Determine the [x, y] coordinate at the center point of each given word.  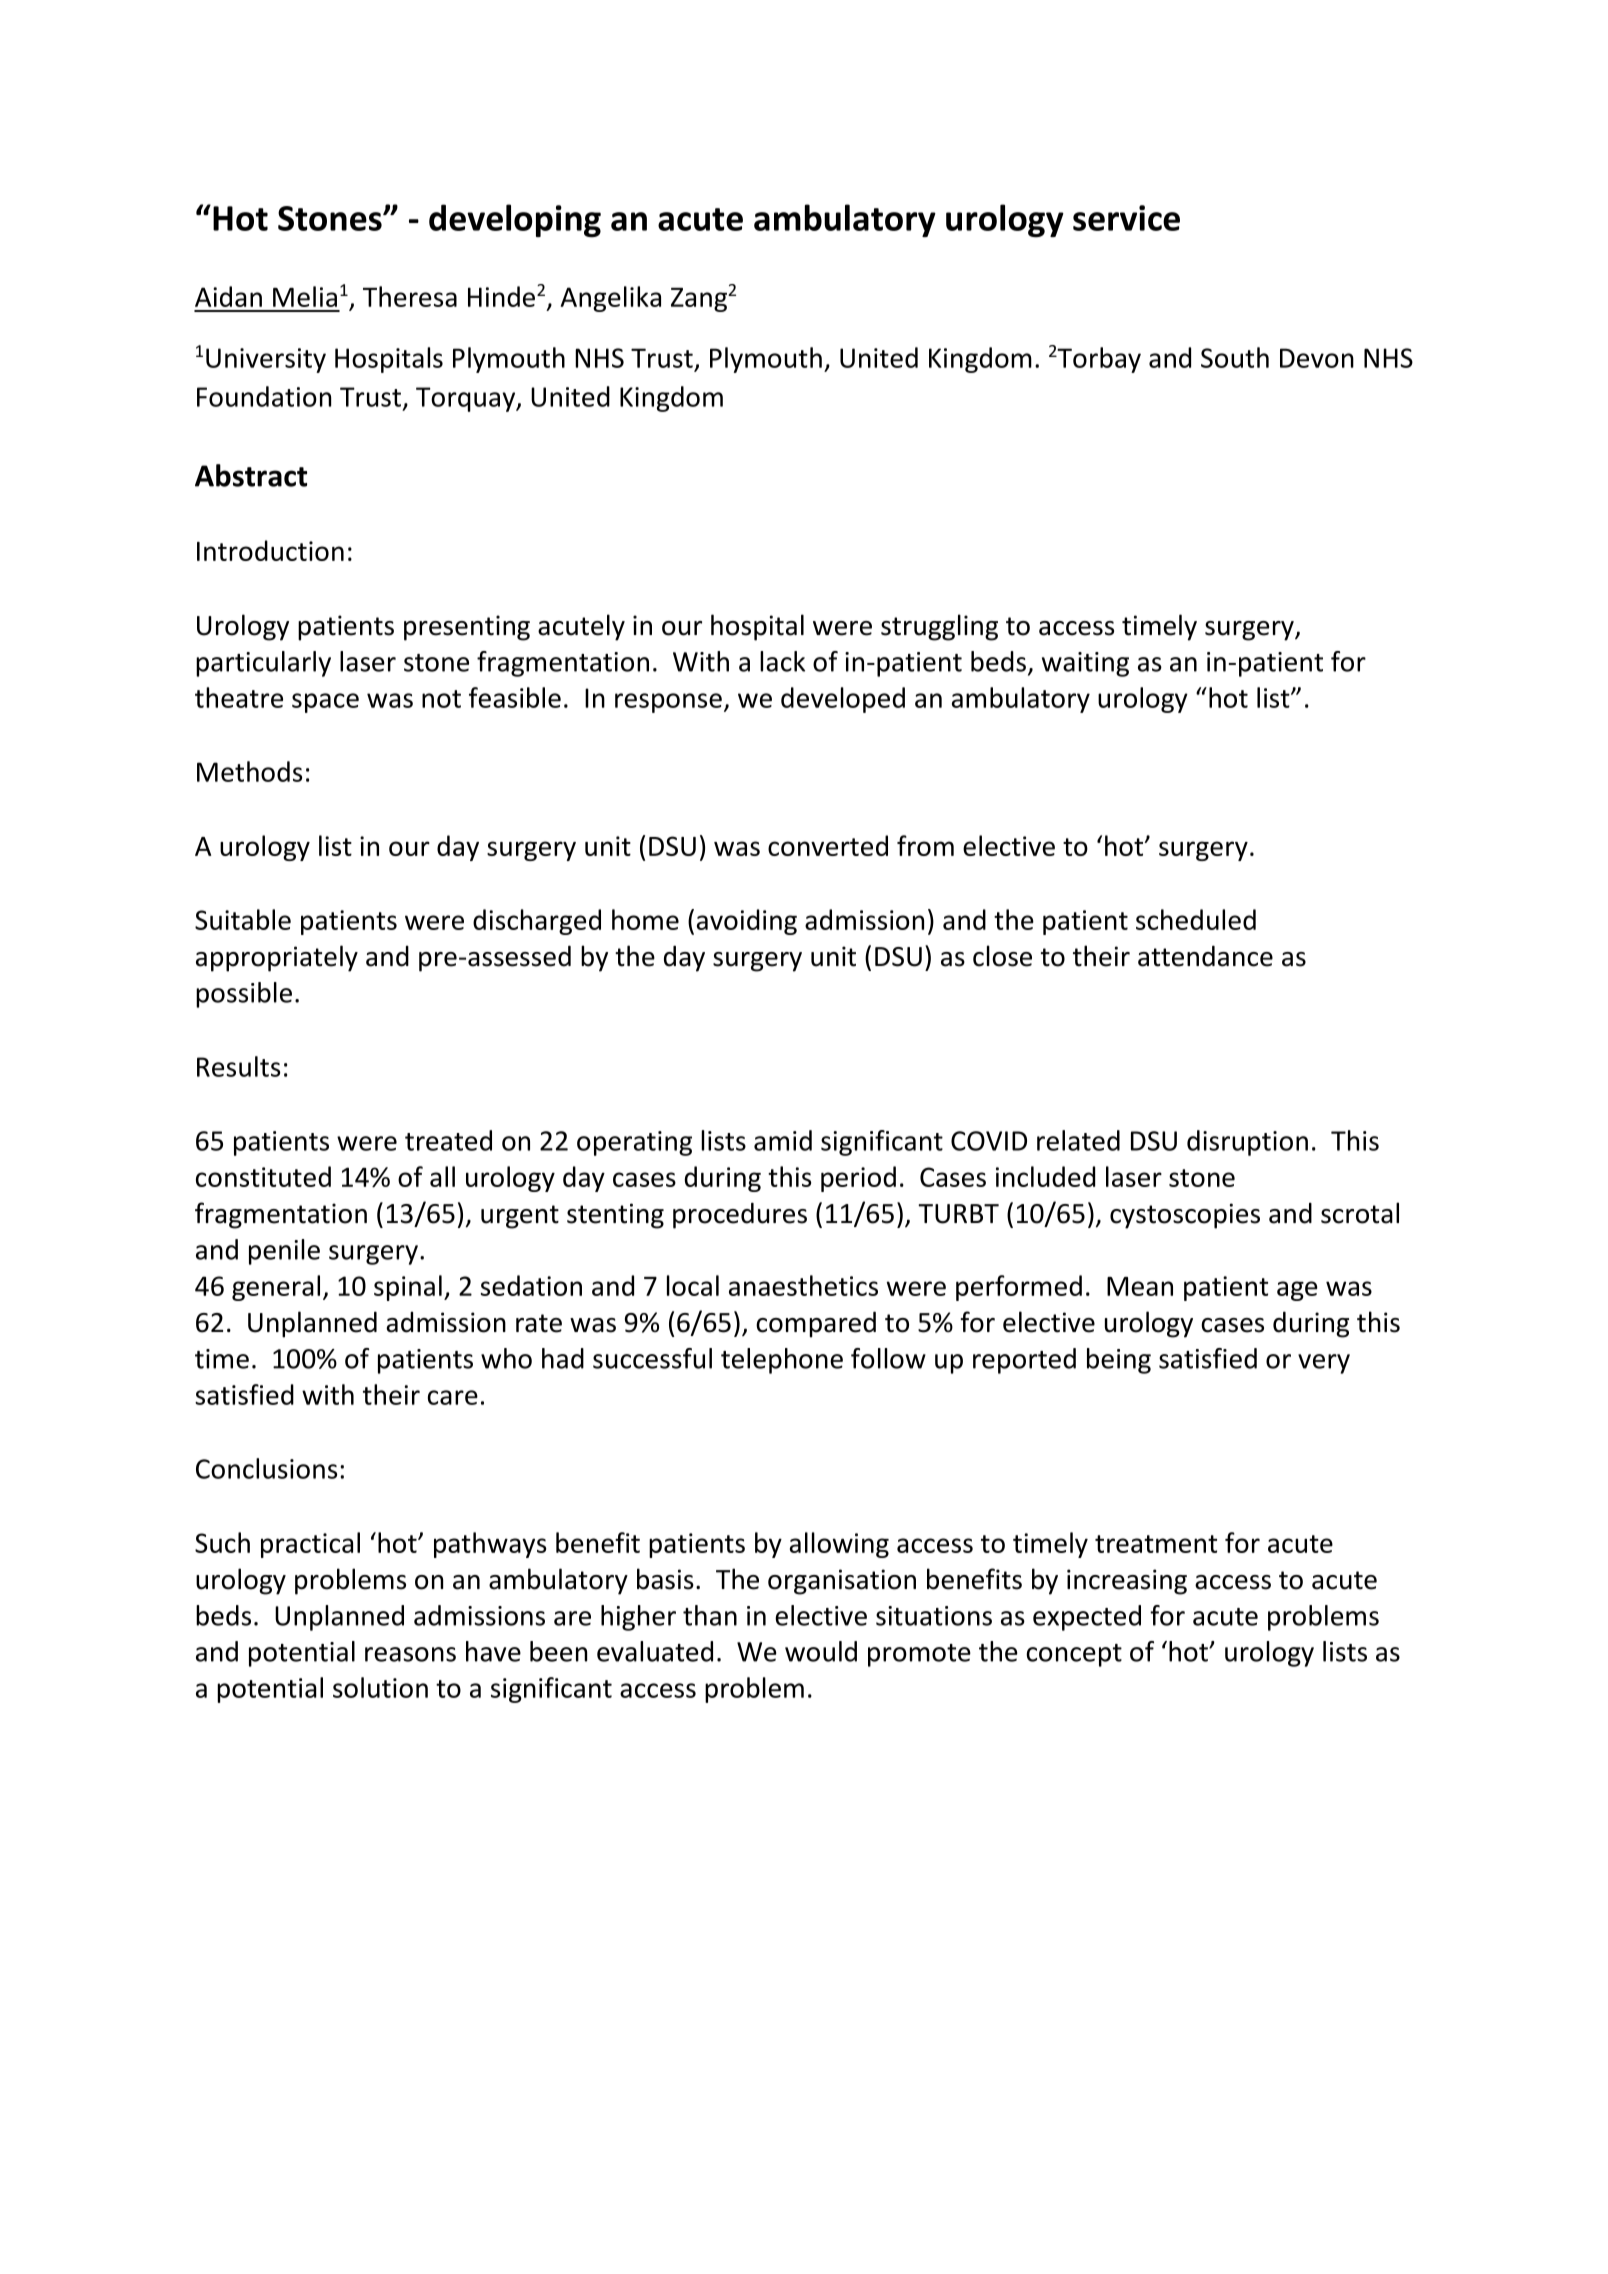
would [821, 1651]
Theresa [410, 296]
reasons [410, 1654]
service [1126, 218]
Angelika [610, 299]
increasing [1127, 1582]
